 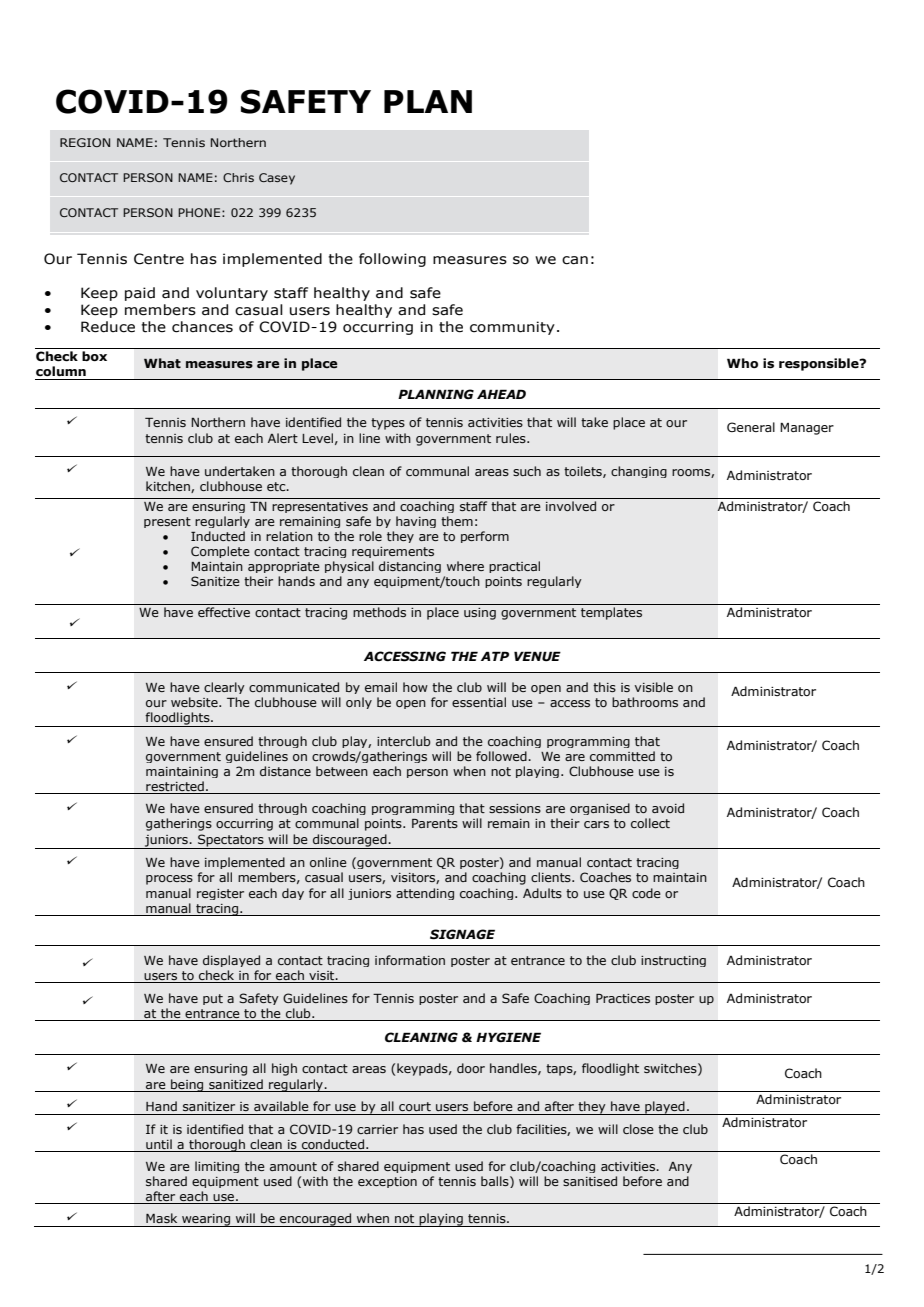 What do you see at coordinates (85, 142) in the screenshot?
I see `REGION` at bounding box center [85, 142].
